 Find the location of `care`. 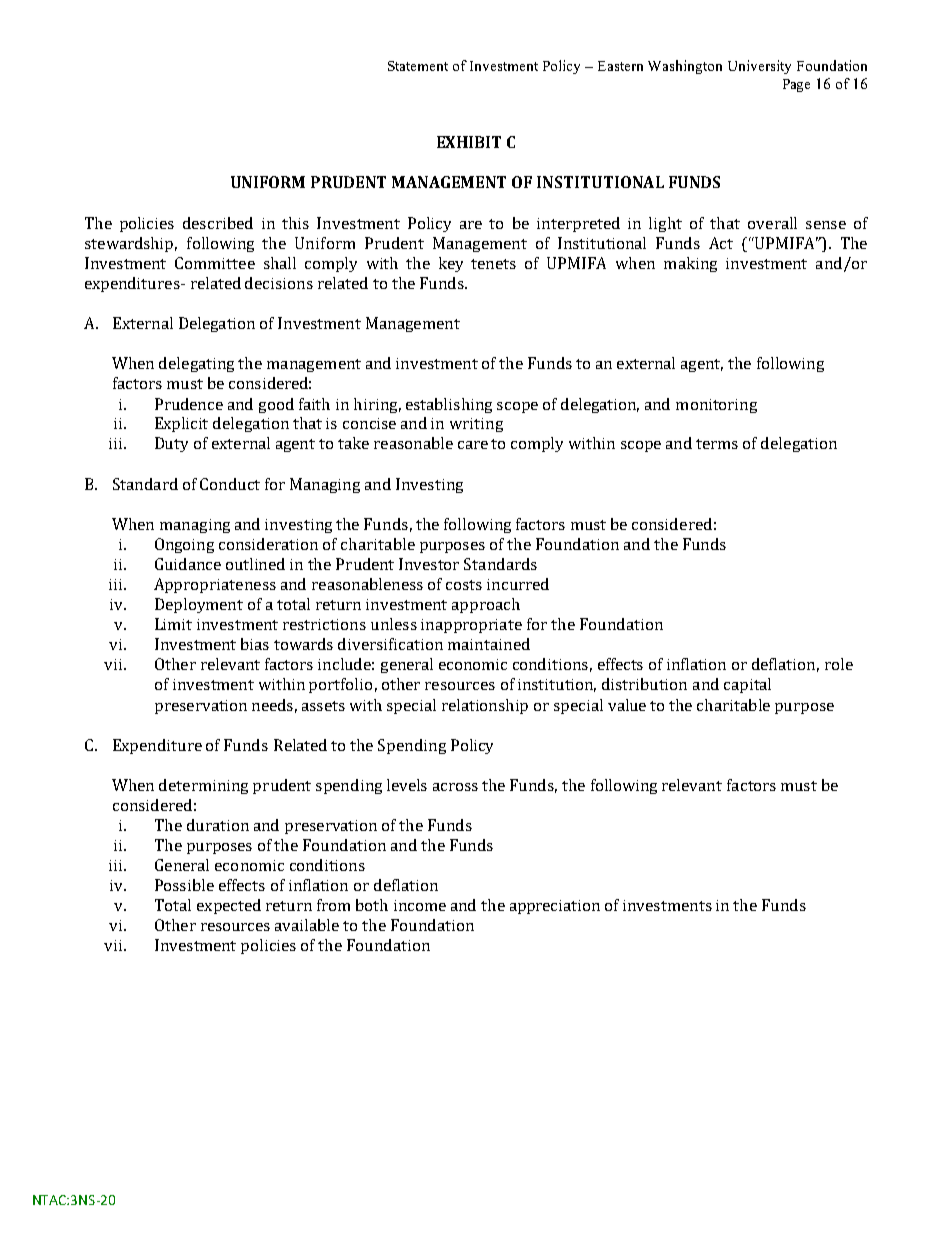

care is located at coordinates (473, 445).
